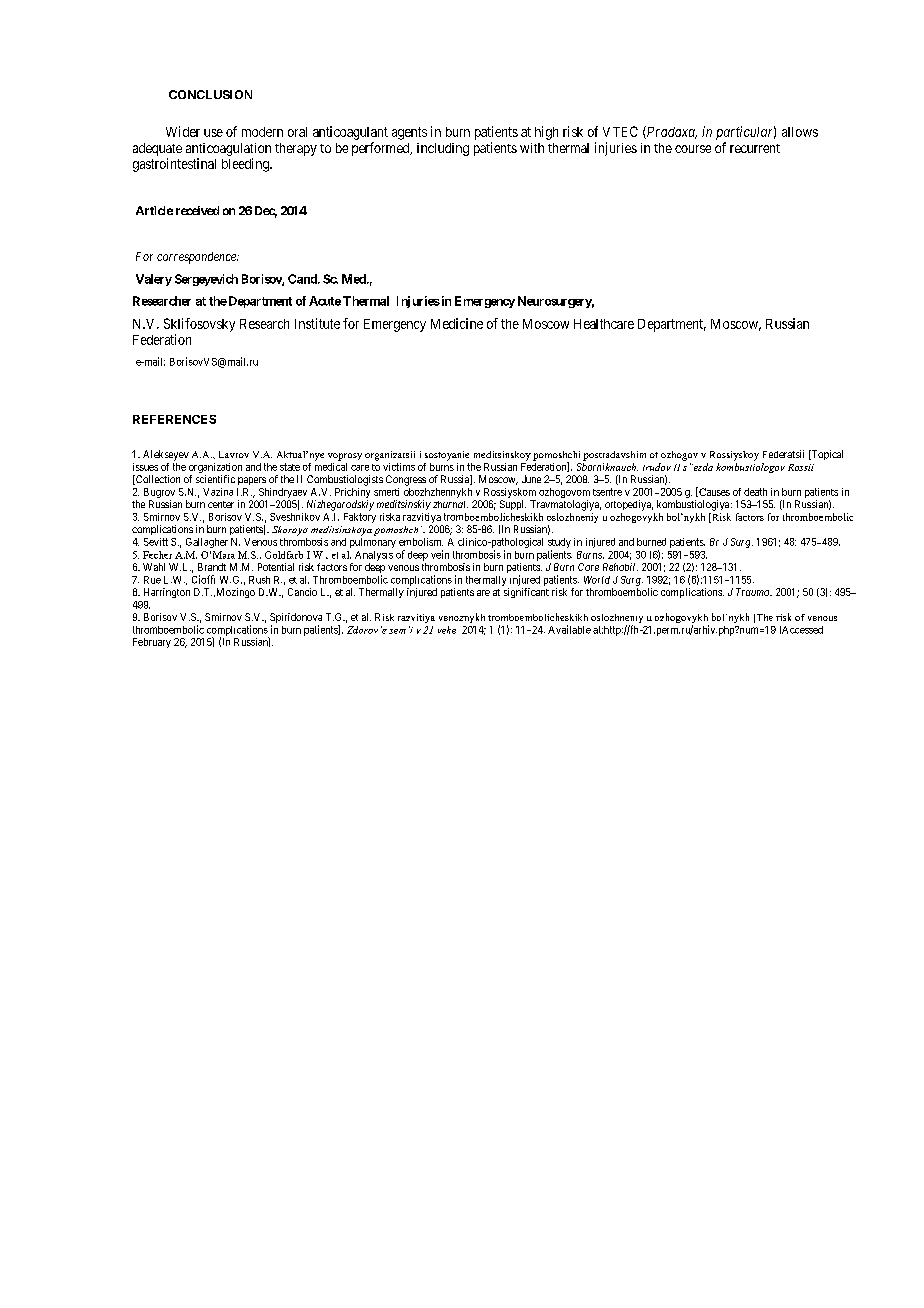  I want to click on CONCLUSION, so click(210, 94).
